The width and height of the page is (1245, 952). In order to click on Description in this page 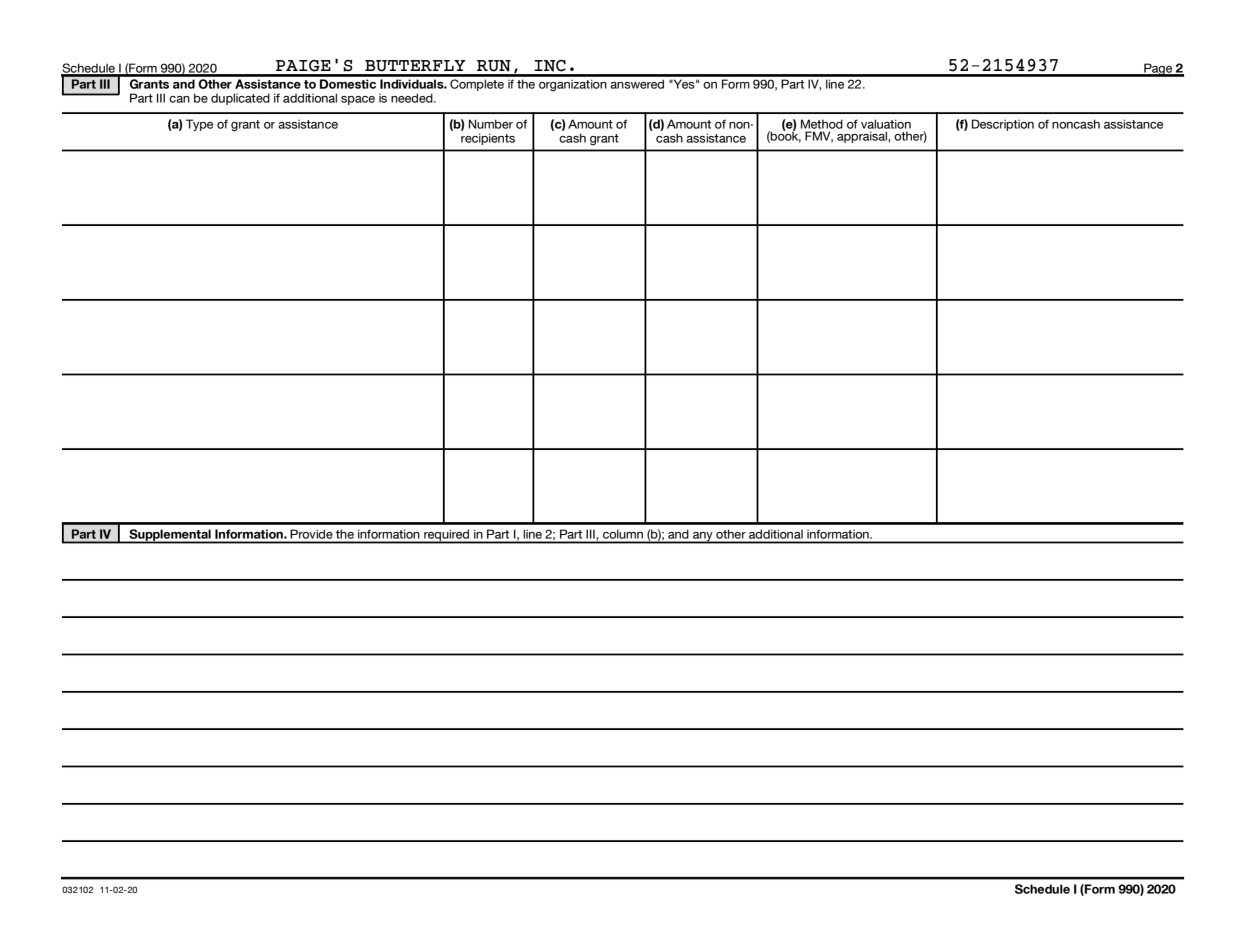, I will do `click(1003, 125)`.
